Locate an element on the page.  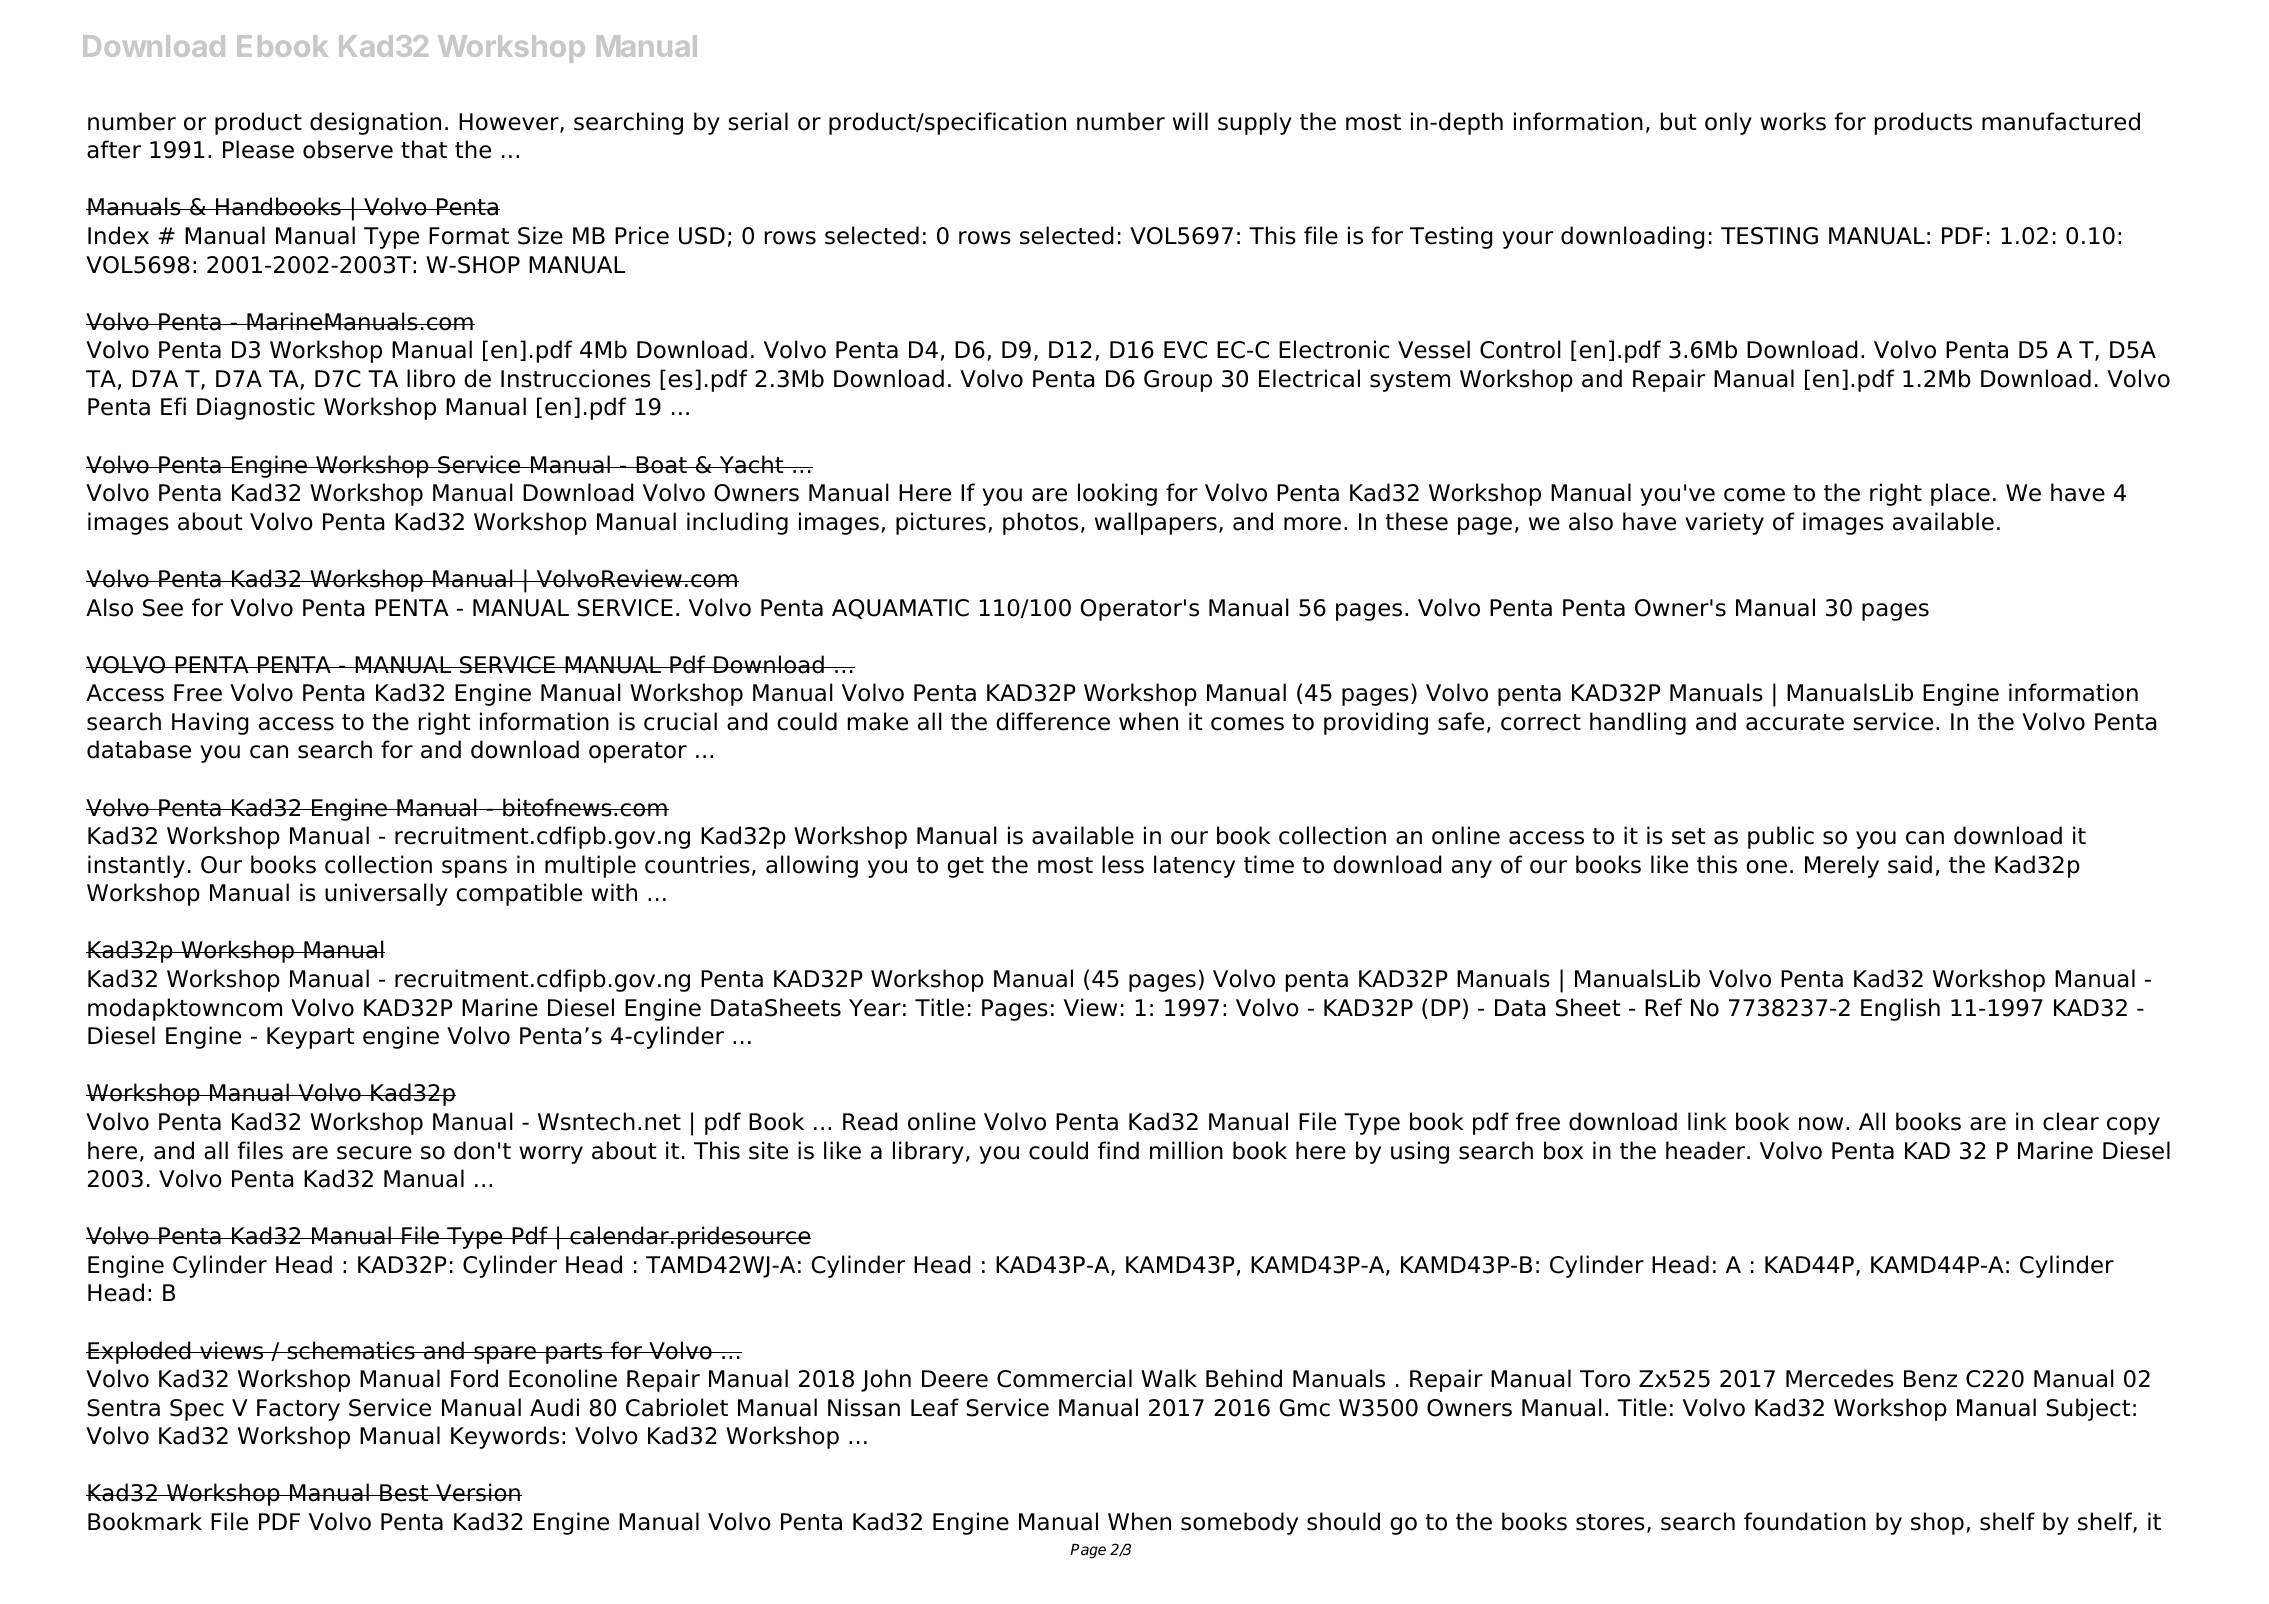
public is located at coordinates (1781, 837).
